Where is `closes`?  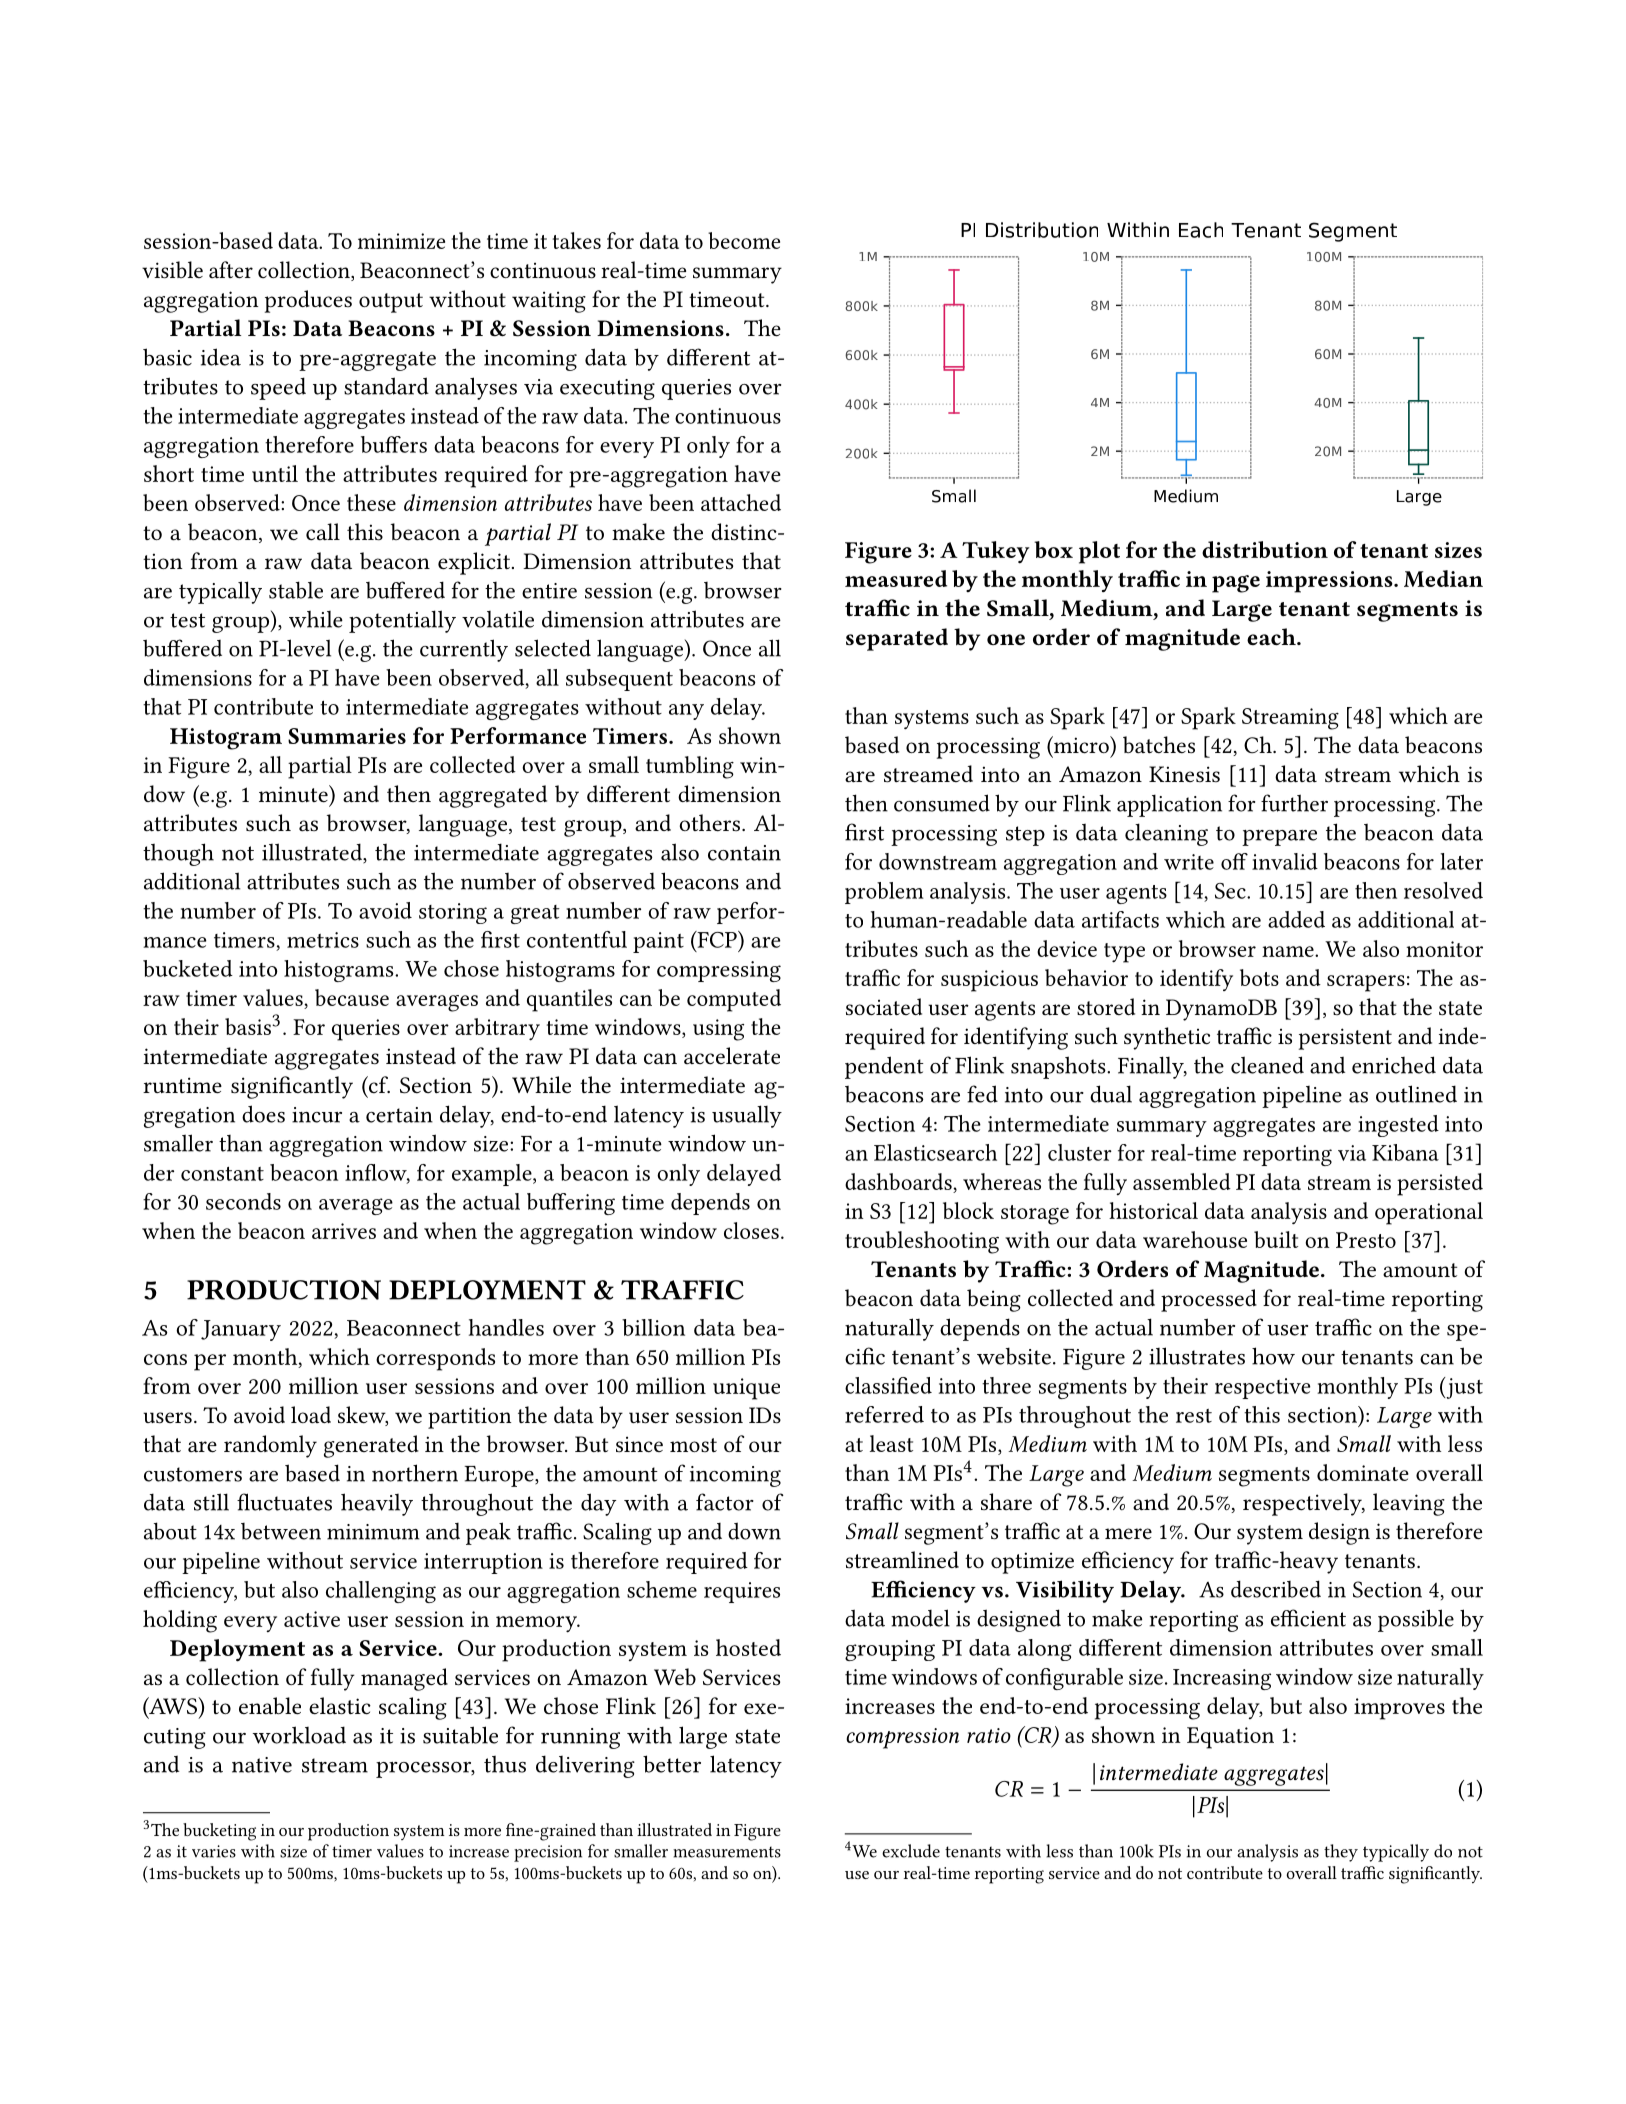
closes is located at coordinates (751, 1230).
